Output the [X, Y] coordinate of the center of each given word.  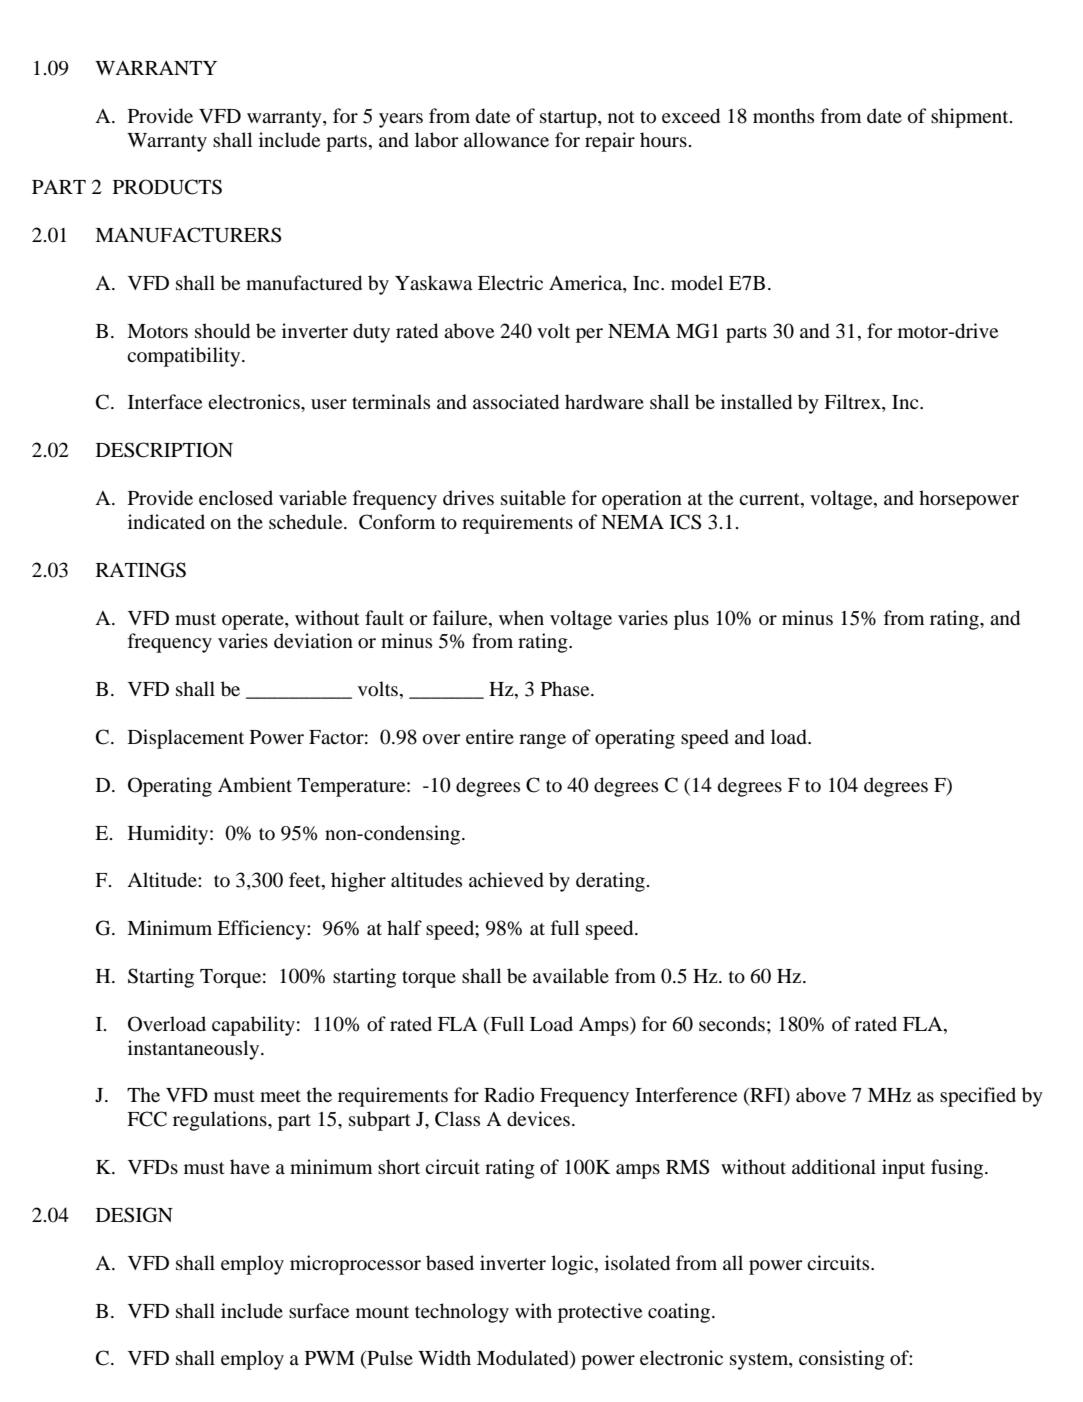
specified [978, 1097]
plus [691, 620]
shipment [971, 118]
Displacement [186, 739]
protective [600, 1313]
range [542, 741]
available [571, 976]
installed [756, 402]
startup [569, 119]
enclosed [236, 498]
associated [516, 402]
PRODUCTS [167, 187]
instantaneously [195, 1050]
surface [319, 1310]
